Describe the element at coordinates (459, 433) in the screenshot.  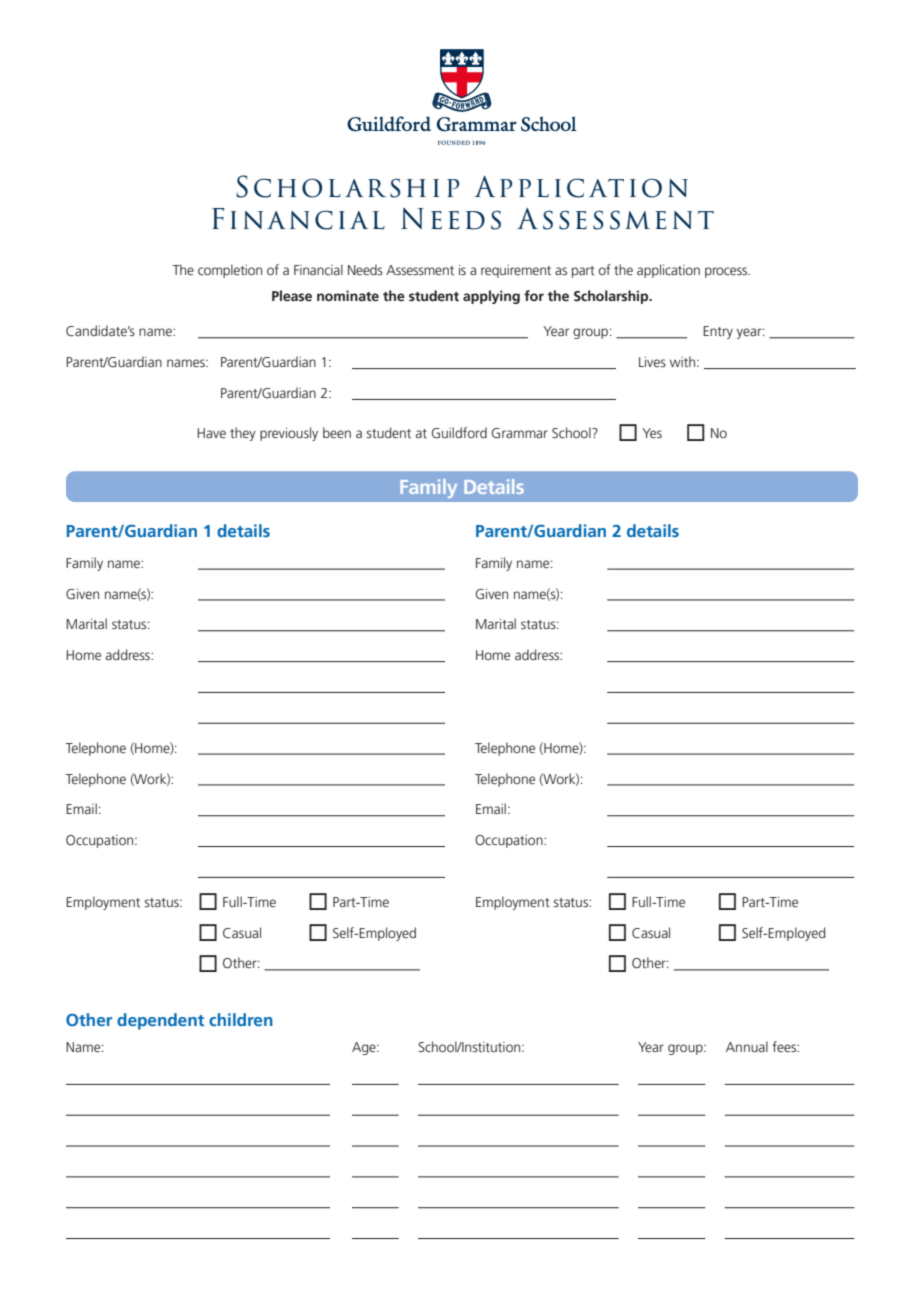
I see `Guildford` at that location.
